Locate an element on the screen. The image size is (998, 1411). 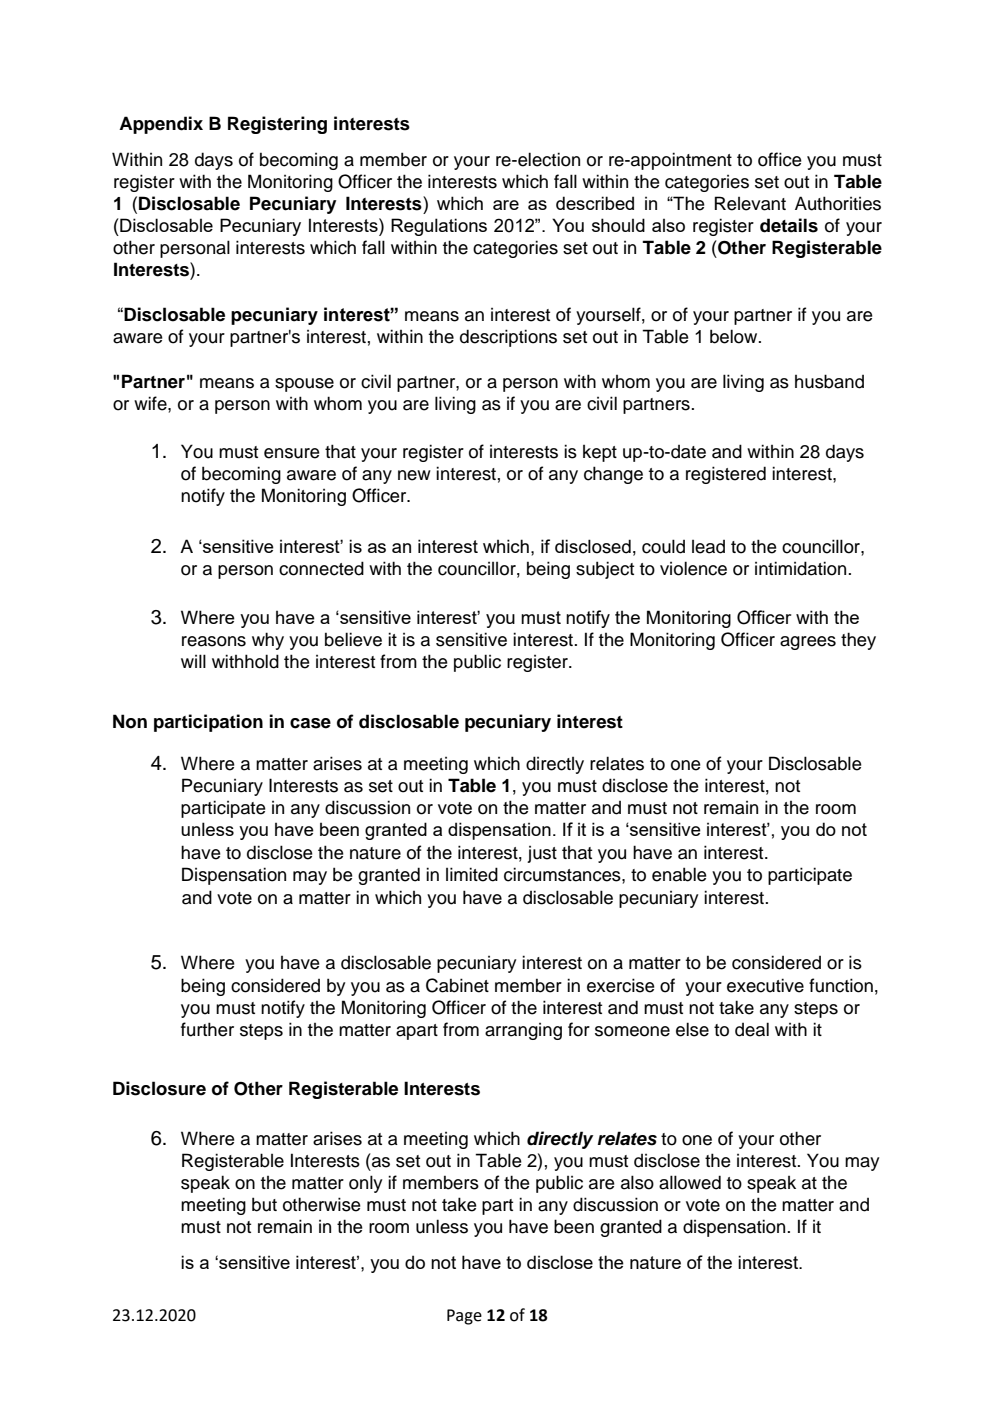
but is located at coordinates (264, 1204).
